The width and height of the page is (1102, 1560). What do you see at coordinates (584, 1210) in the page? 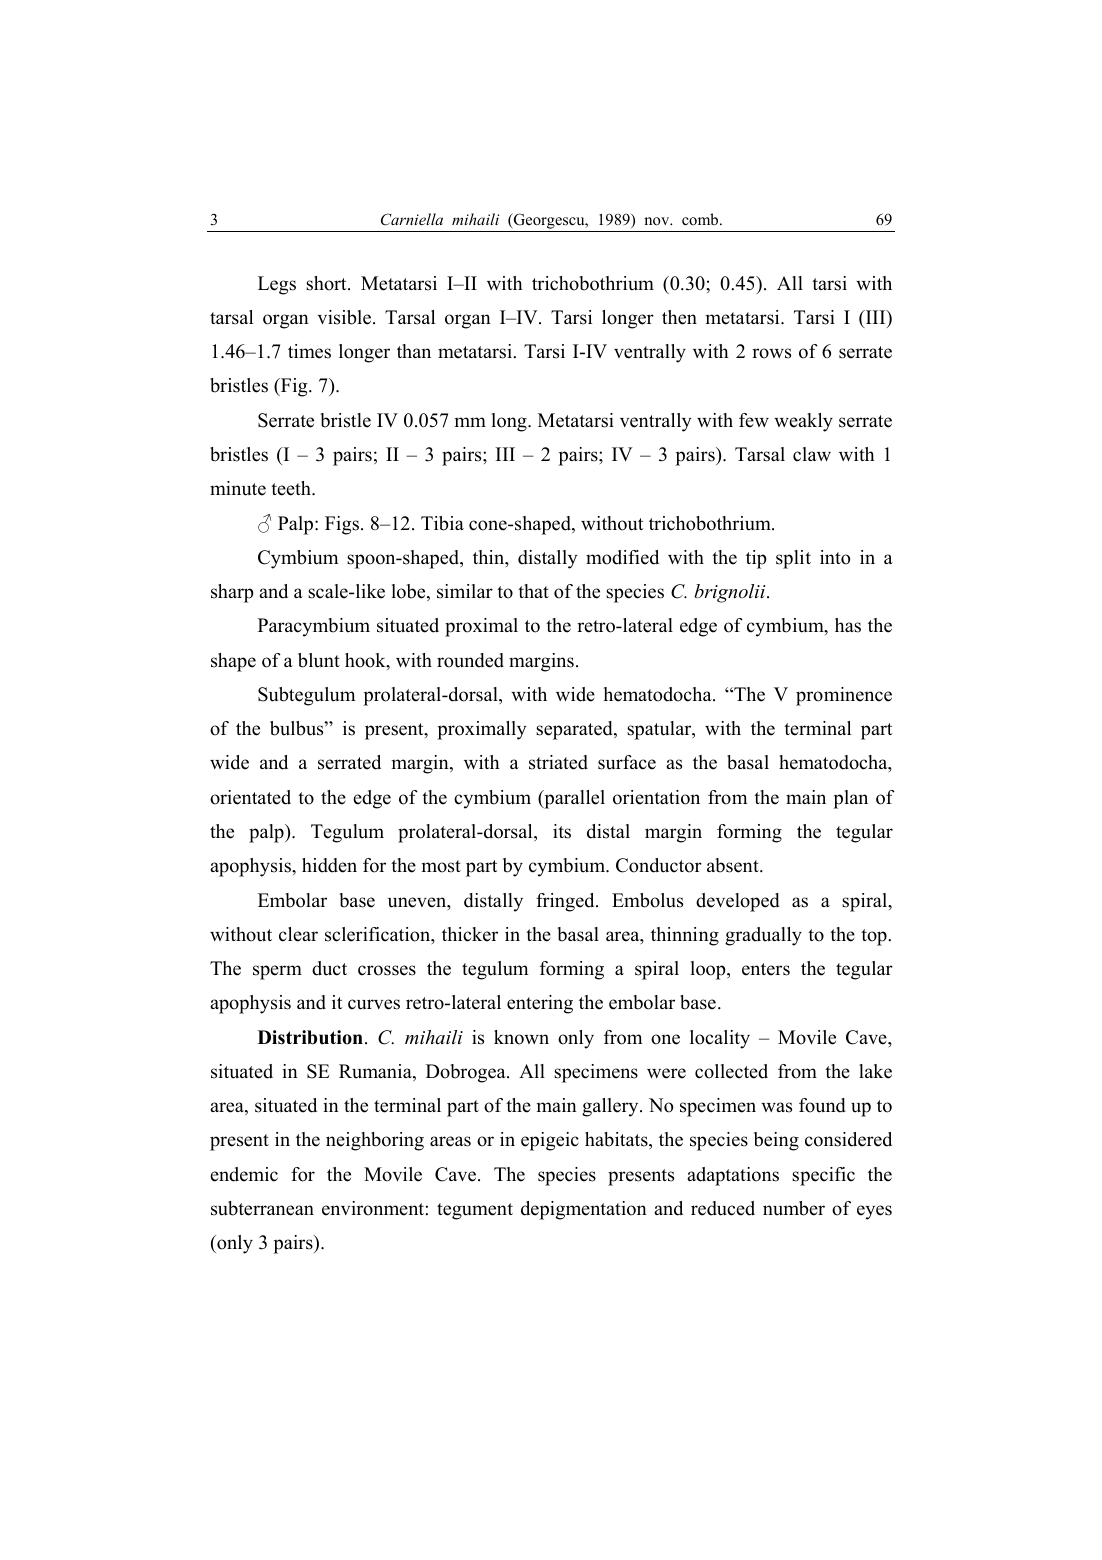
I see `depigmentation` at bounding box center [584, 1210].
